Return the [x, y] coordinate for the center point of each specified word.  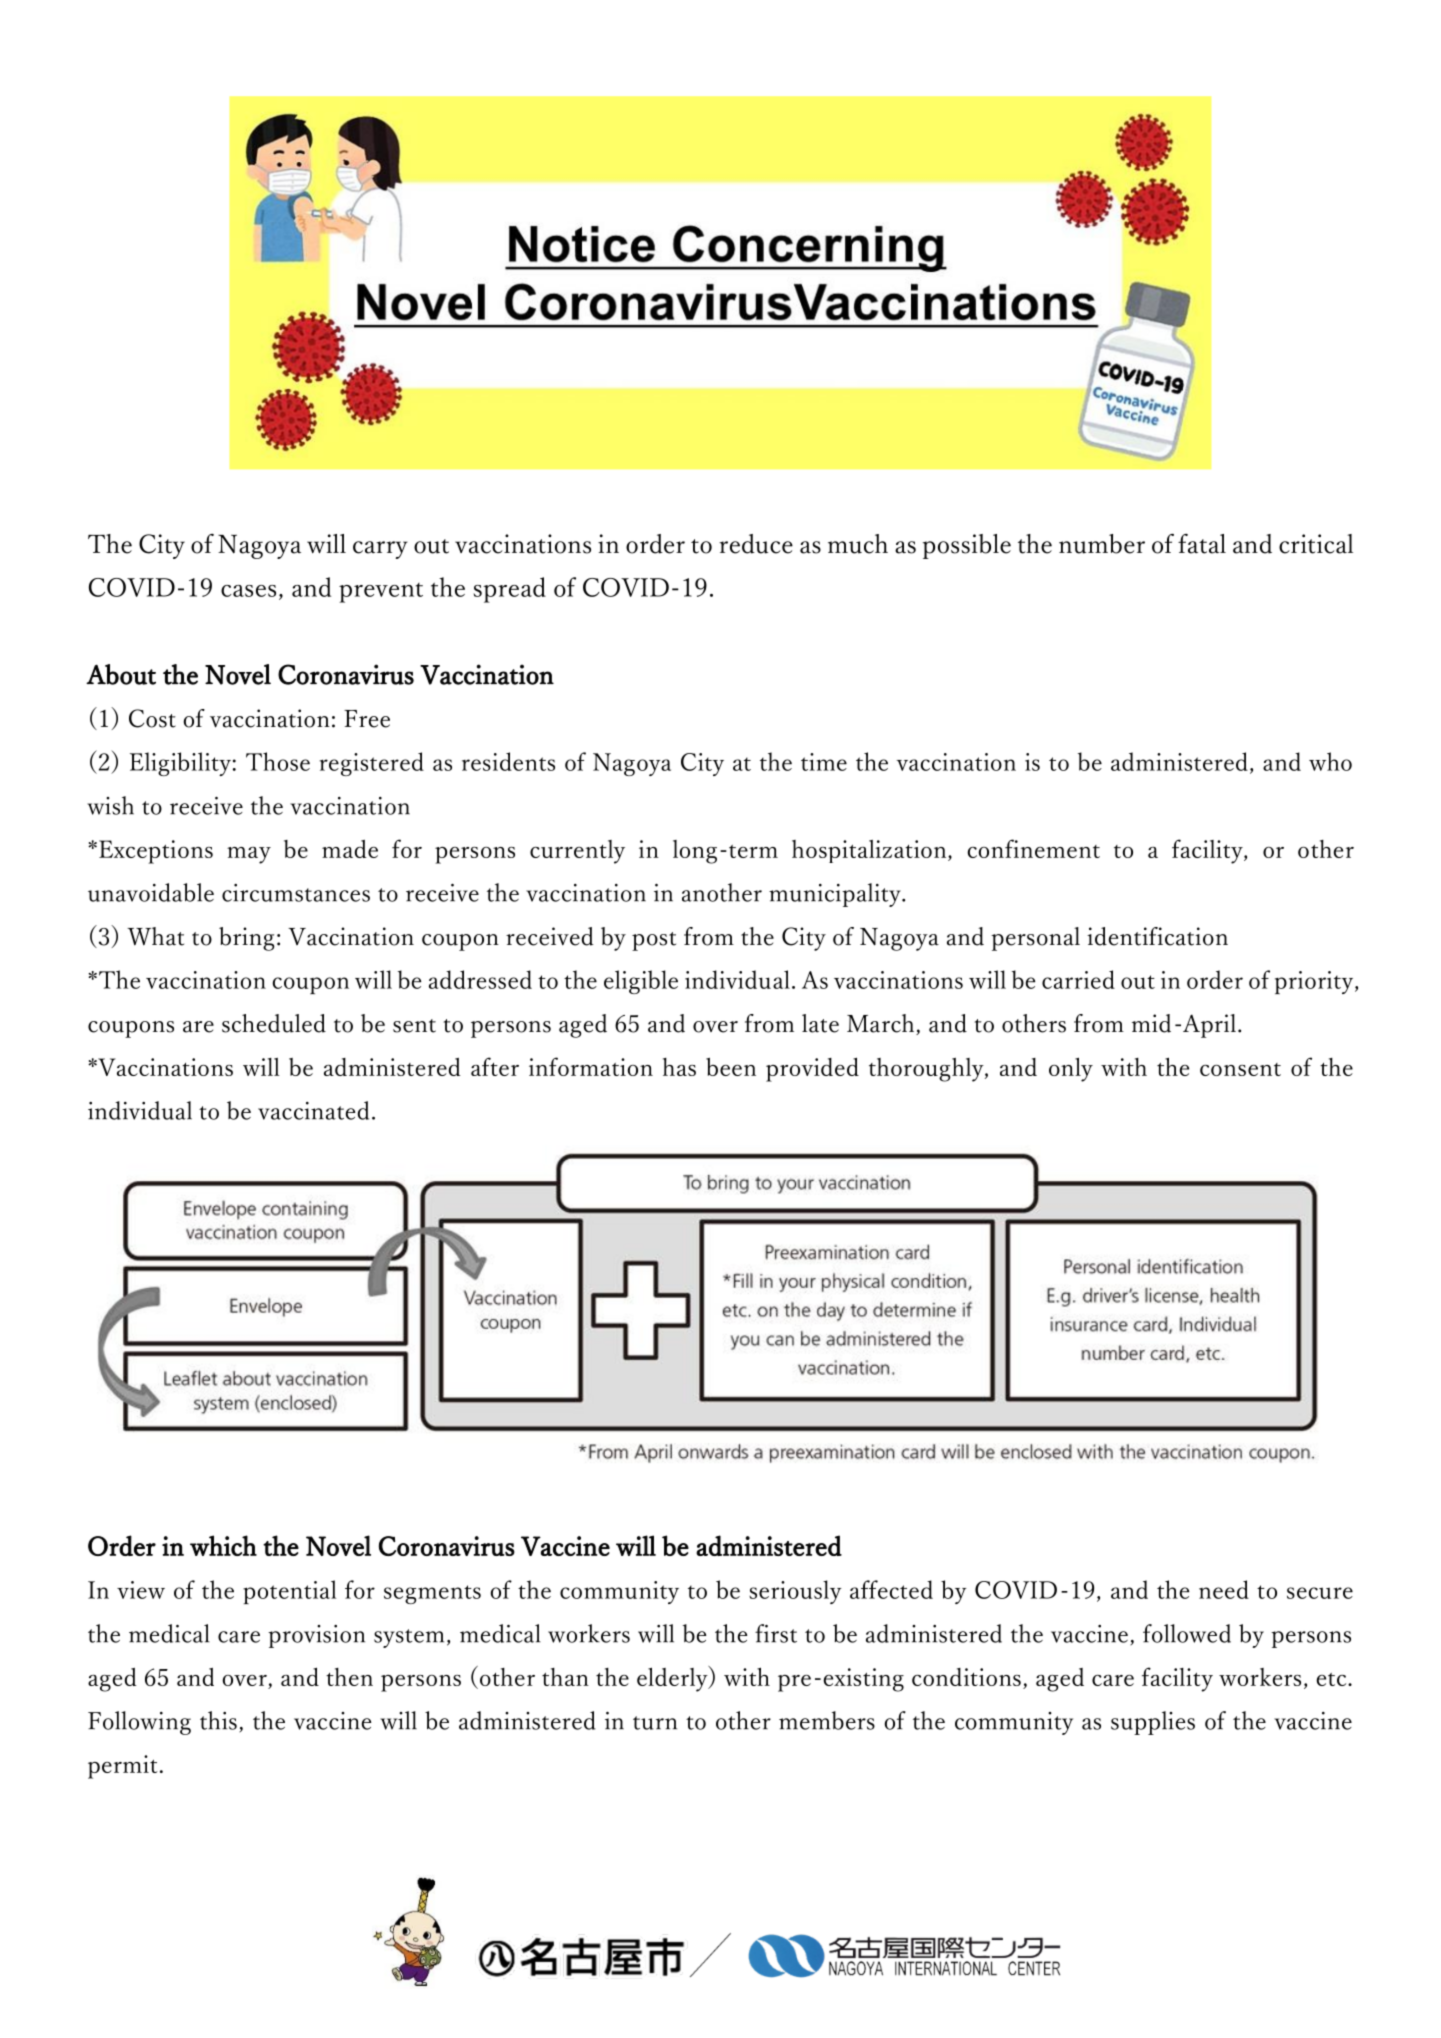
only [1071, 1070]
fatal [1202, 544]
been [731, 1067]
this [218, 1720]
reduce [756, 544]
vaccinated [313, 1110]
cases [248, 591]
